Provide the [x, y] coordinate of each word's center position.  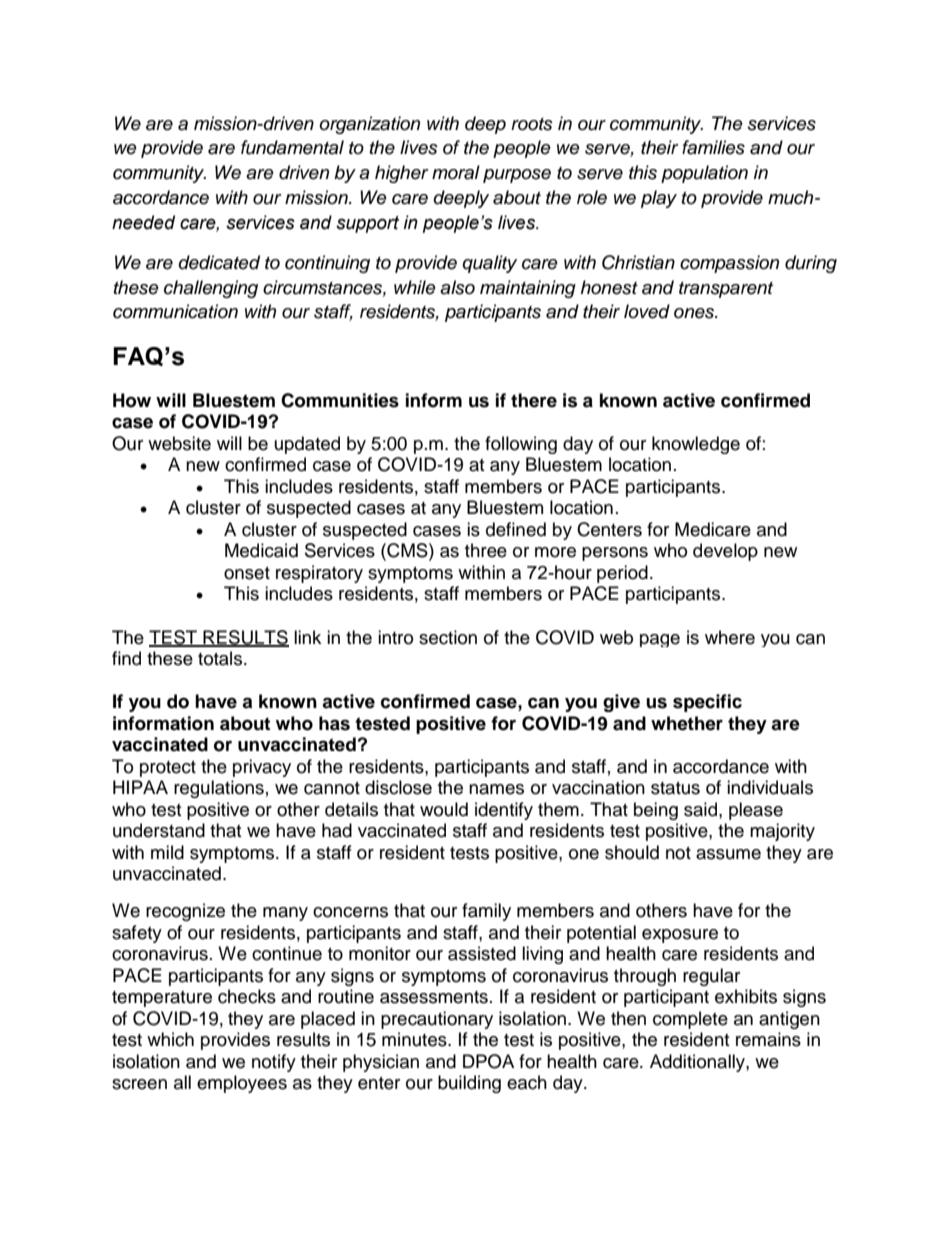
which [170, 1039]
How [132, 400]
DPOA [488, 1061]
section [448, 637]
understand [159, 830]
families [713, 147]
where [730, 637]
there [534, 400]
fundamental [292, 147]
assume [728, 854]
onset [247, 573]
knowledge [696, 445]
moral [456, 172]
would [444, 809]
